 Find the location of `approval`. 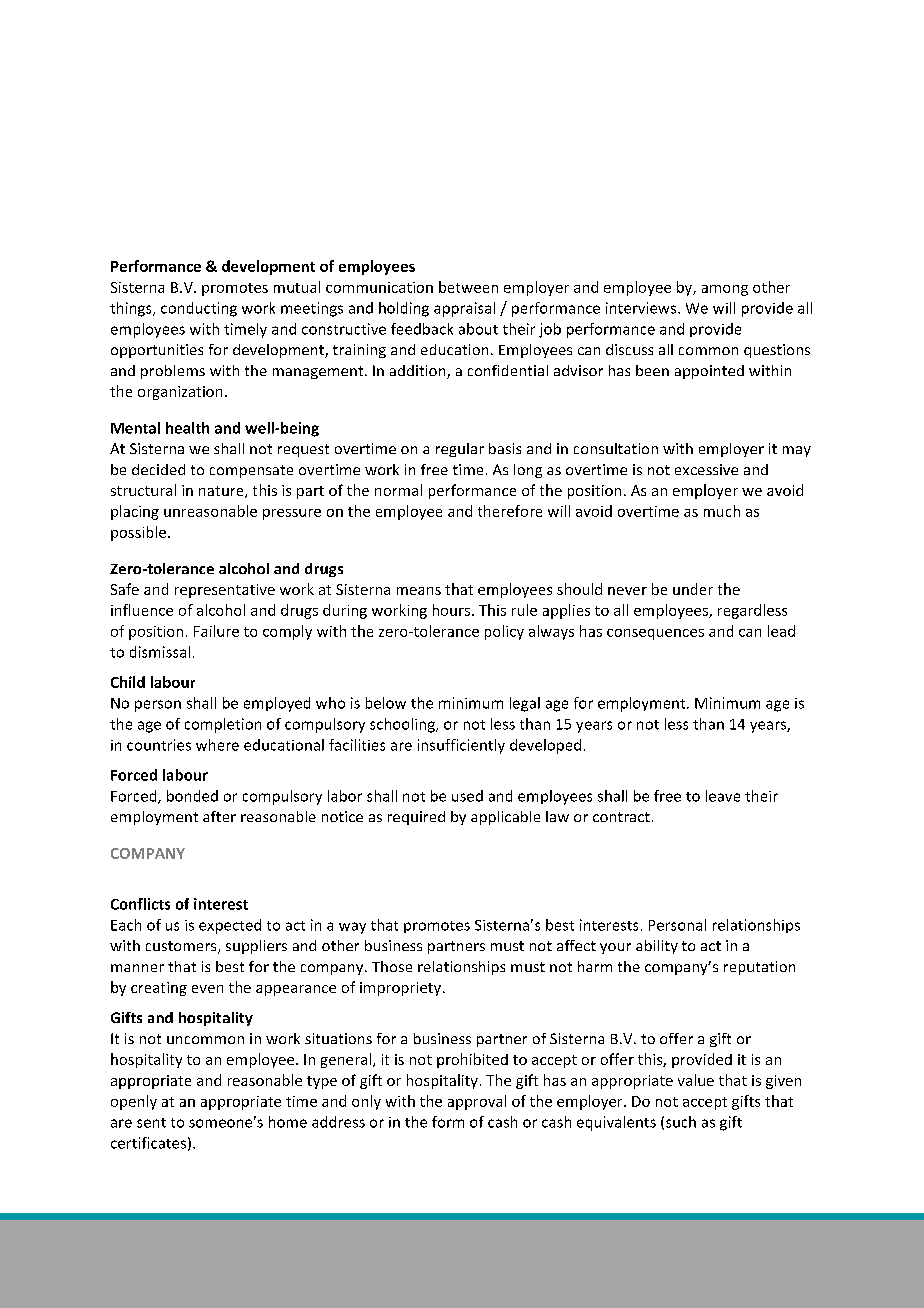

approval is located at coordinates (477, 1102).
